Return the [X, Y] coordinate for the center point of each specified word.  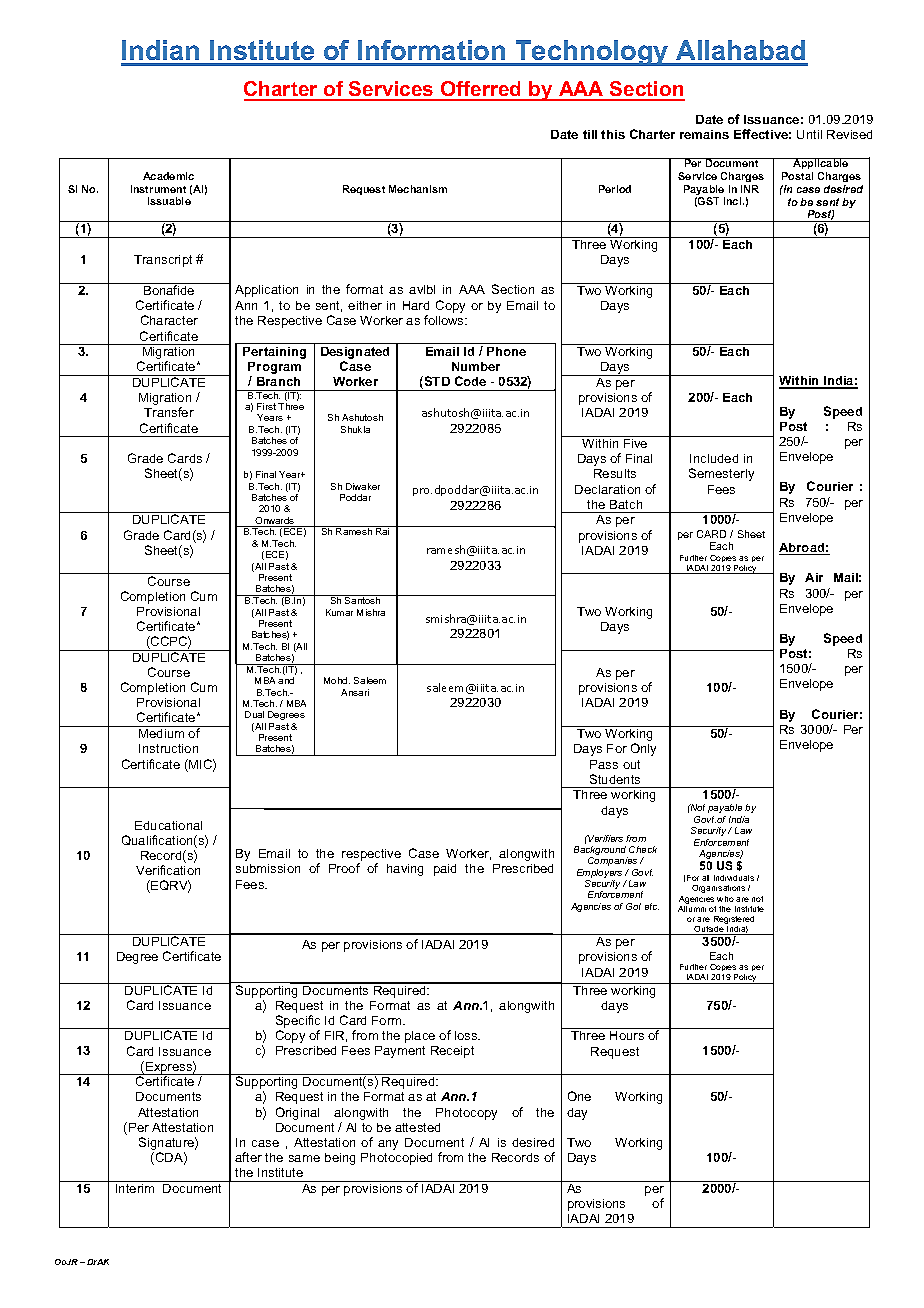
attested [417, 1127]
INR [750, 189]
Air [814, 577]
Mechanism [418, 189]
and [286, 680]
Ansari [355, 692]
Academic [168, 176]
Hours [627, 1035]
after [248, 1157]
